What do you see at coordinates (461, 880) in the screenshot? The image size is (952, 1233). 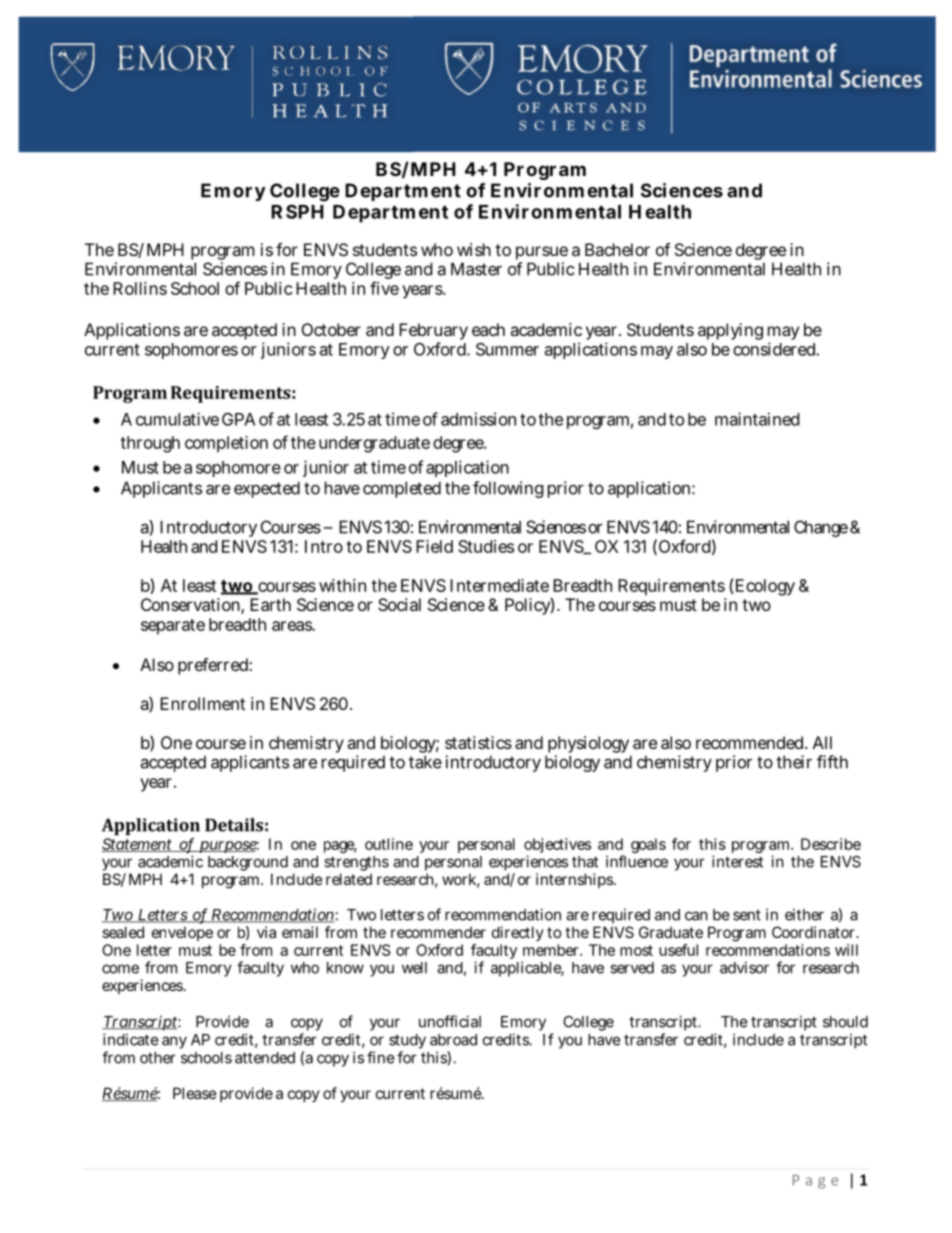 I see `work` at bounding box center [461, 880].
